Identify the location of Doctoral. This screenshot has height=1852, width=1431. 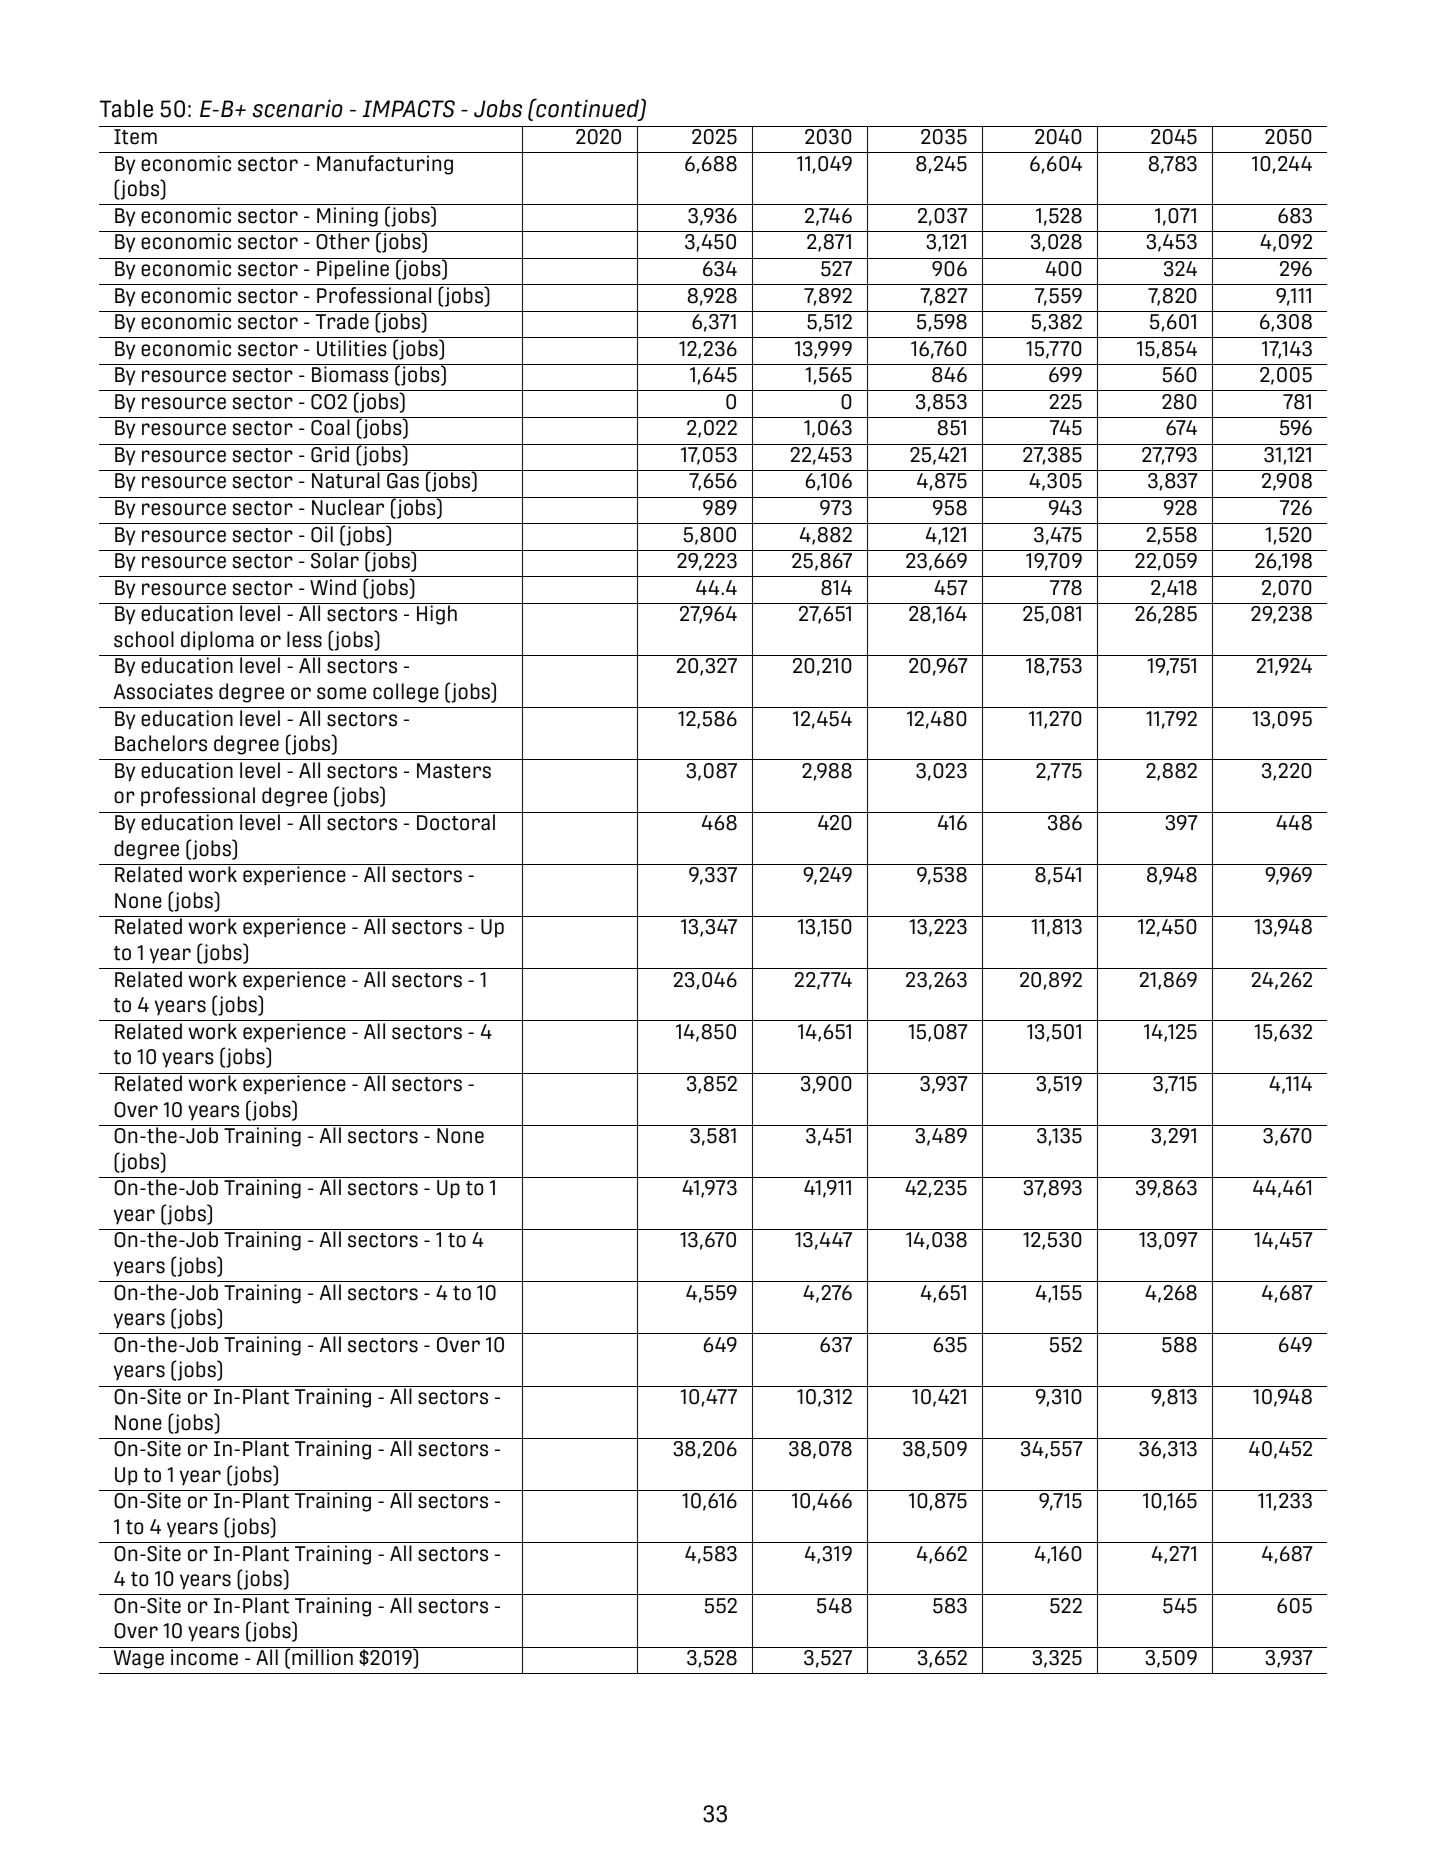
(456, 821).
